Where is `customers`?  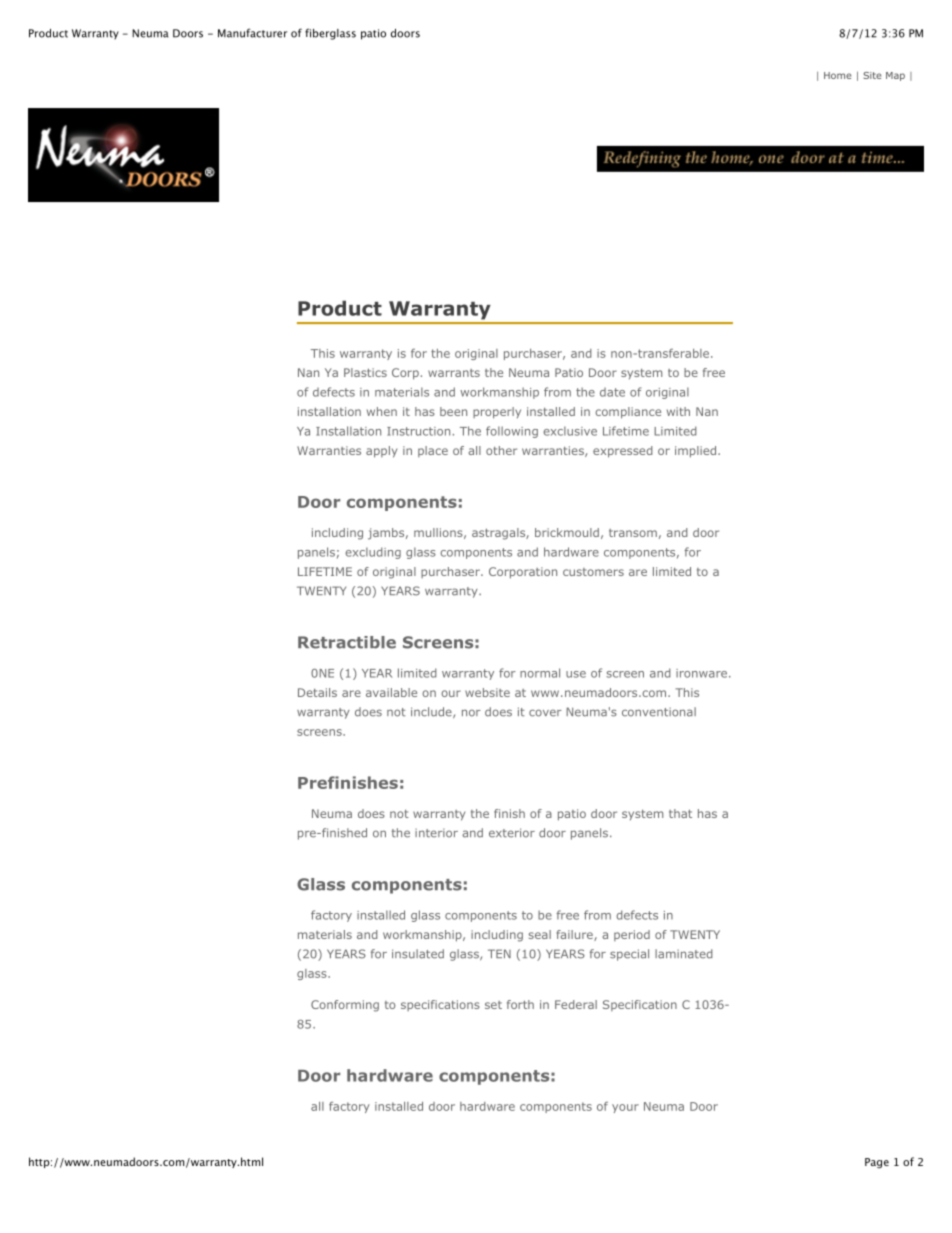
customers is located at coordinates (593, 572).
